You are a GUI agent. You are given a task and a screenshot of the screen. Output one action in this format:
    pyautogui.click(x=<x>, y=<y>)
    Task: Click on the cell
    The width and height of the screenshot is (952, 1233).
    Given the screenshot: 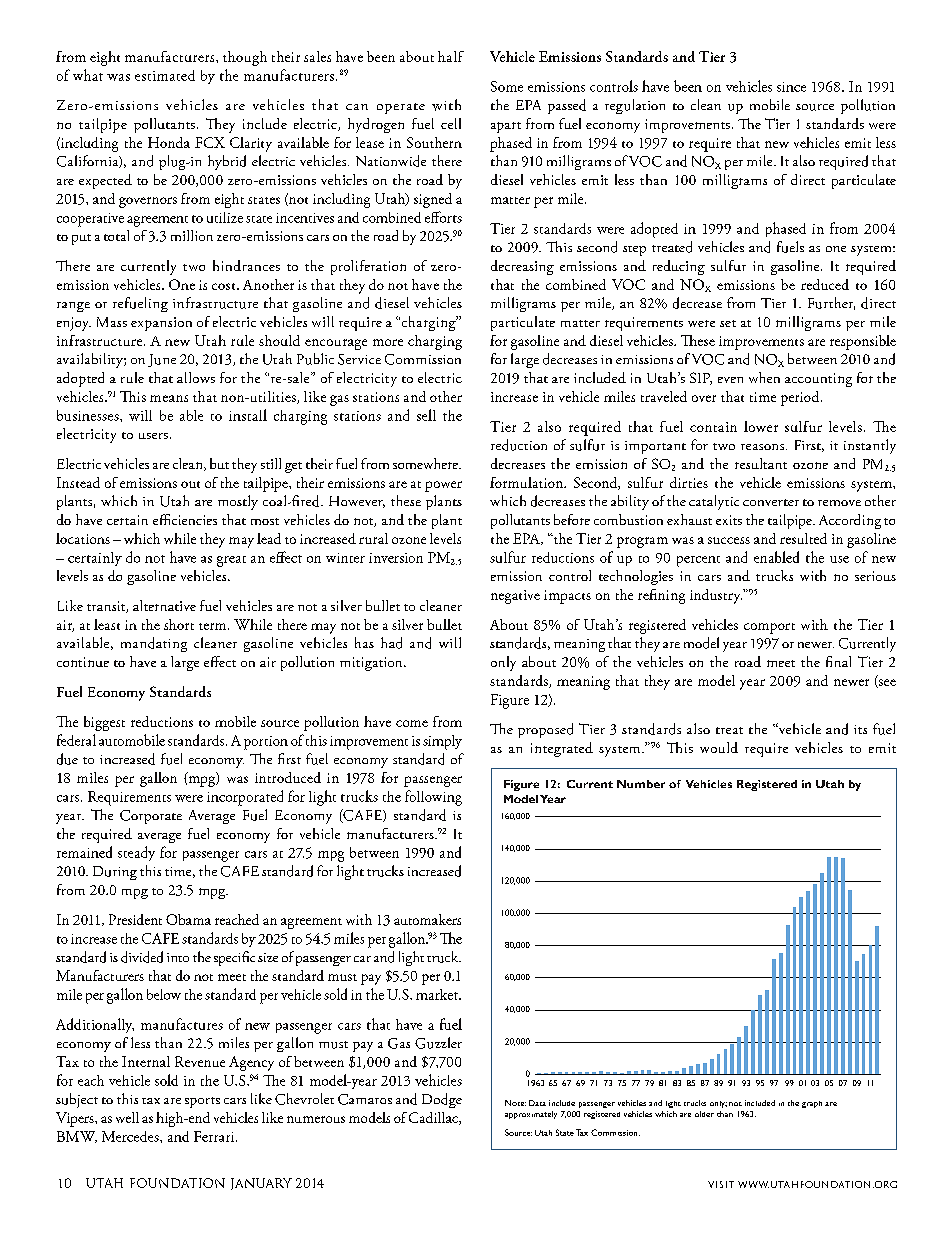 What is the action you would take?
    pyautogui.click(x=451, y=123)
